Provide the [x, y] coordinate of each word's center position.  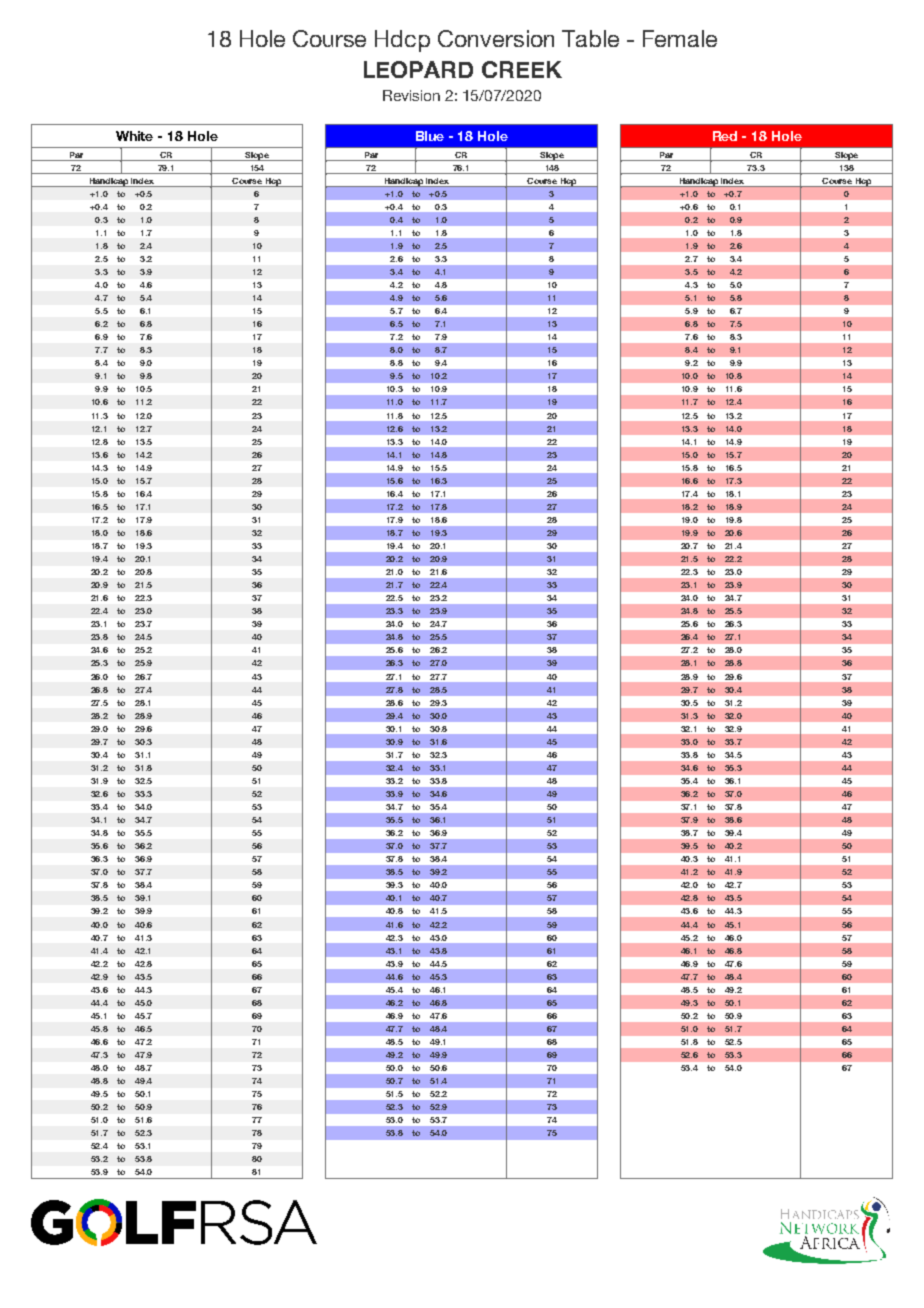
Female [680, 38]
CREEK [522, 69]
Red [725, 136]
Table [590, 38]
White [134, 136]
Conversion [496, 38]
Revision [411, 95]
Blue [430, 136]
